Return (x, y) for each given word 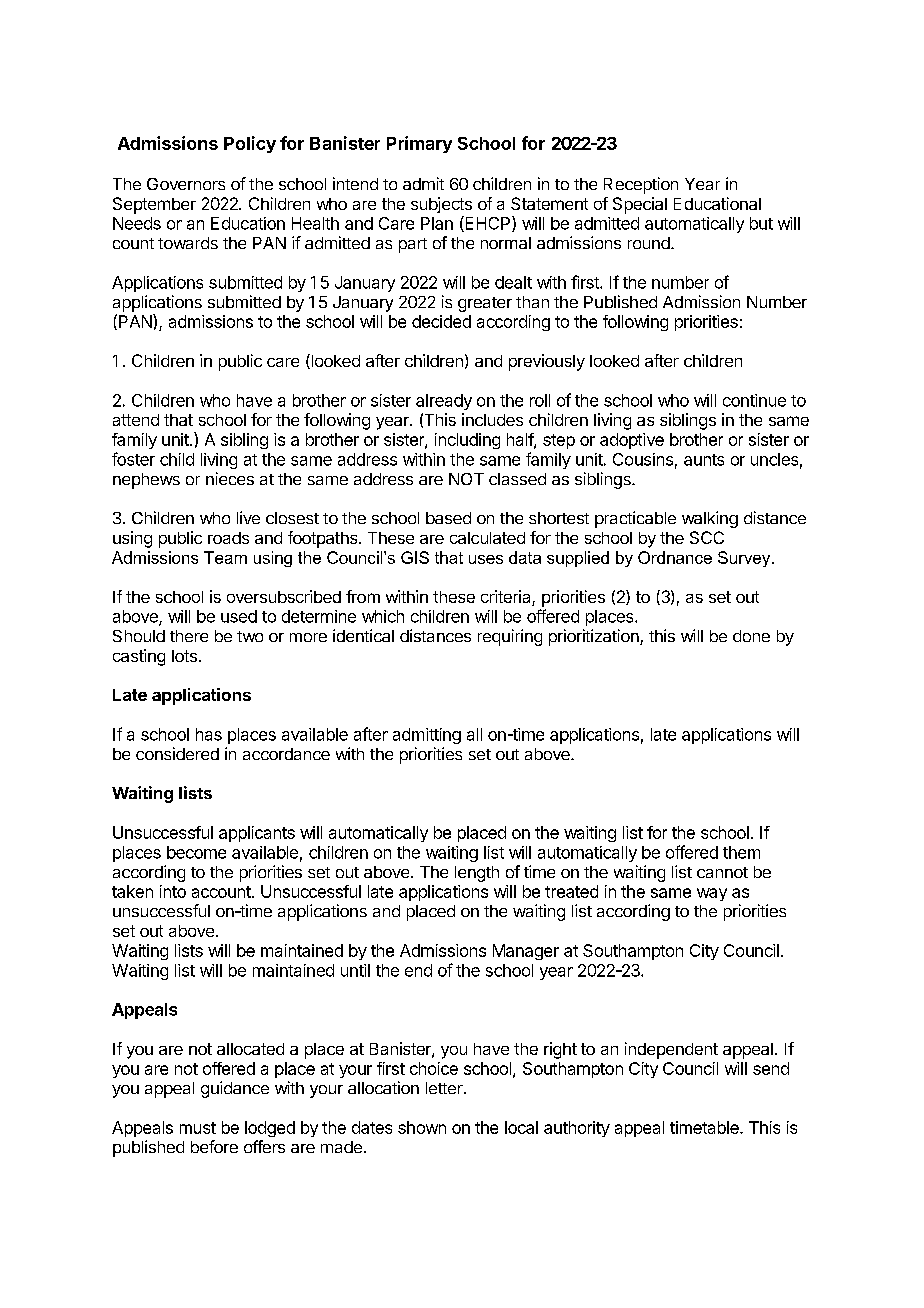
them (741, 852)
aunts (704, 460)
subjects (441, 205)
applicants (257, 834)
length (477, 874)
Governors (186, 184)
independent (671, 1050)
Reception (641, 185)
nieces (230, 478)
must (198, 1128)
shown (422, 1127)
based (448, 518)
